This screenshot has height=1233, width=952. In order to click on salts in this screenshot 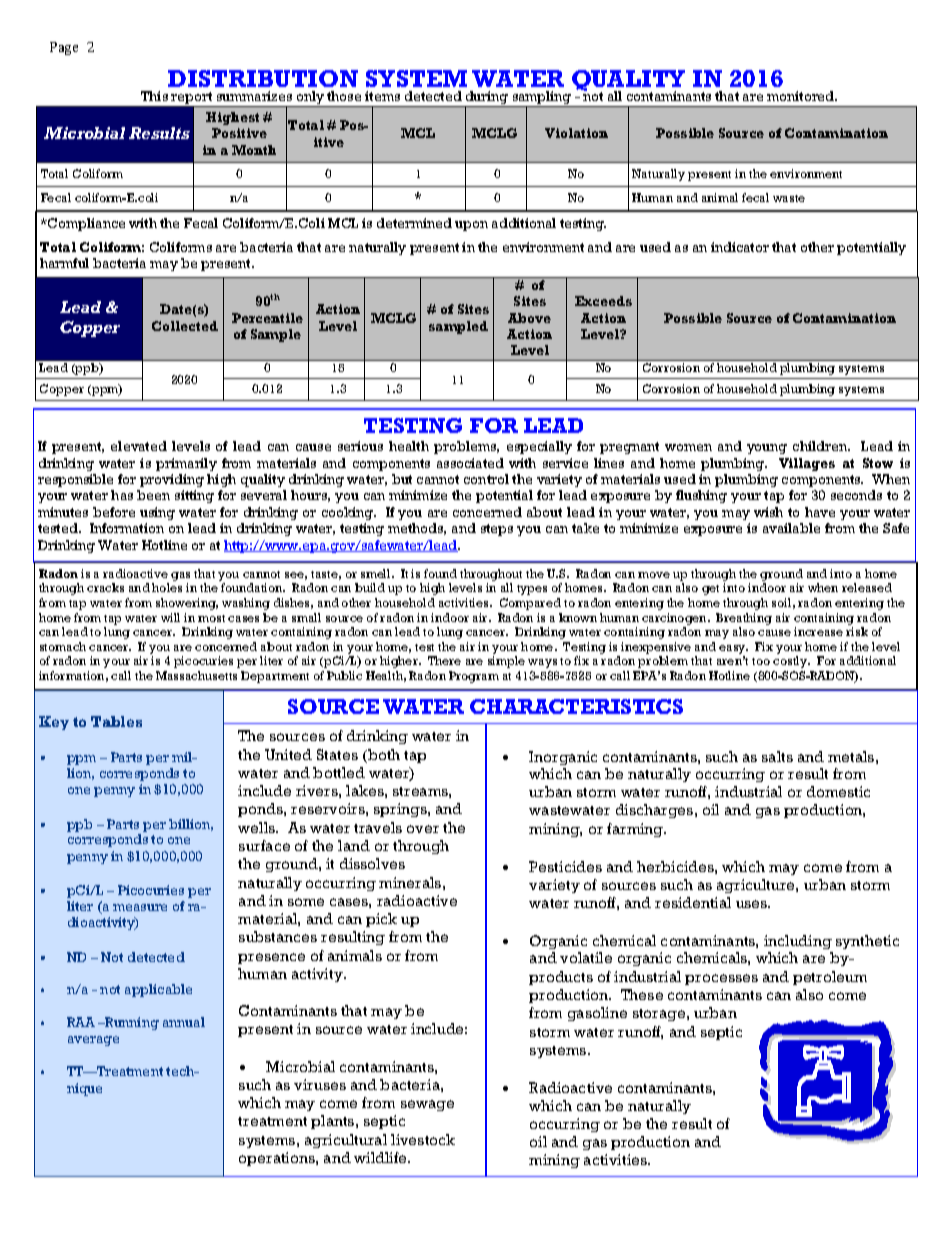, I will do `click(777, 756)`.
